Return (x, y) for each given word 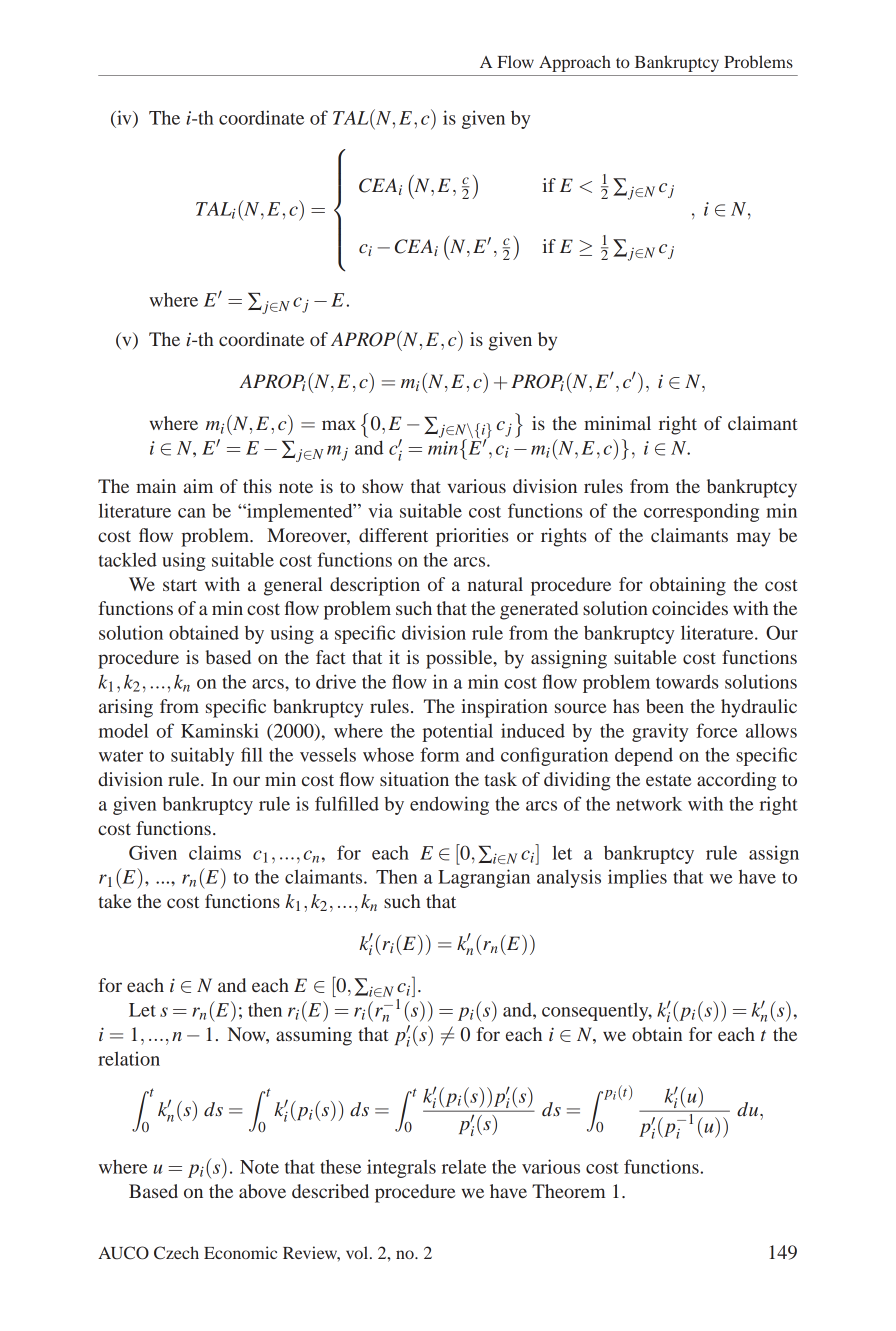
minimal (617, 423)
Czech (176, 1253)
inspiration (504, 708)
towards (687, 682)
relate (464, 1166)
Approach (575, 63)
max (339, 425)
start (180, 585)
